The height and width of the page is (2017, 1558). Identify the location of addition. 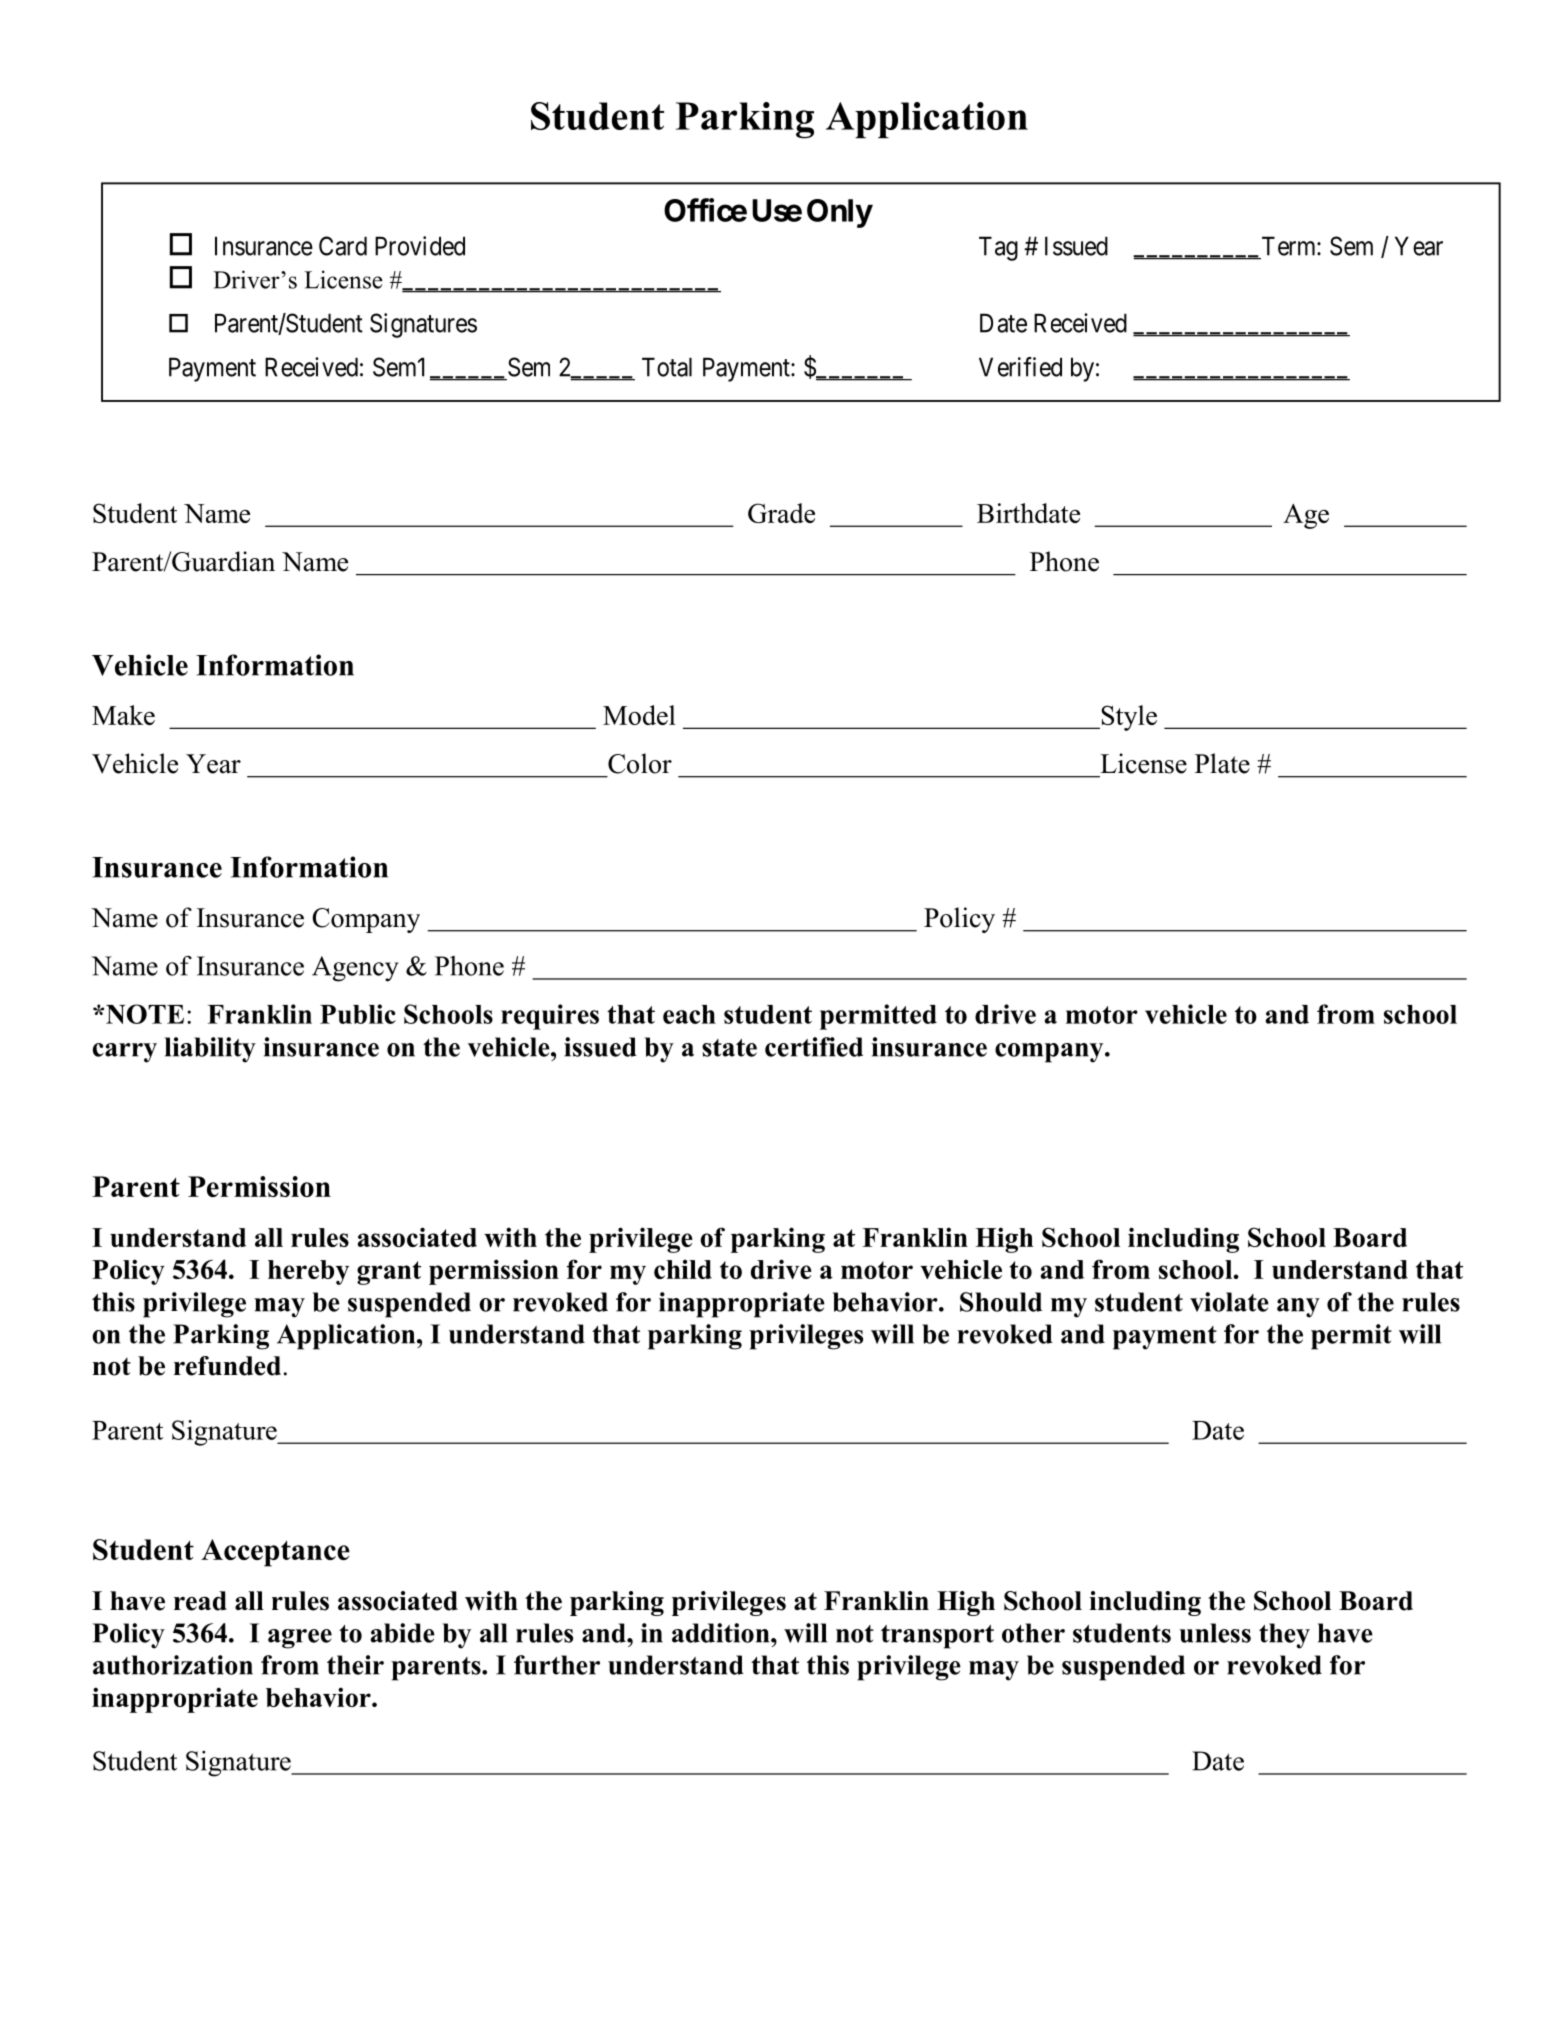
(722, 1633).
